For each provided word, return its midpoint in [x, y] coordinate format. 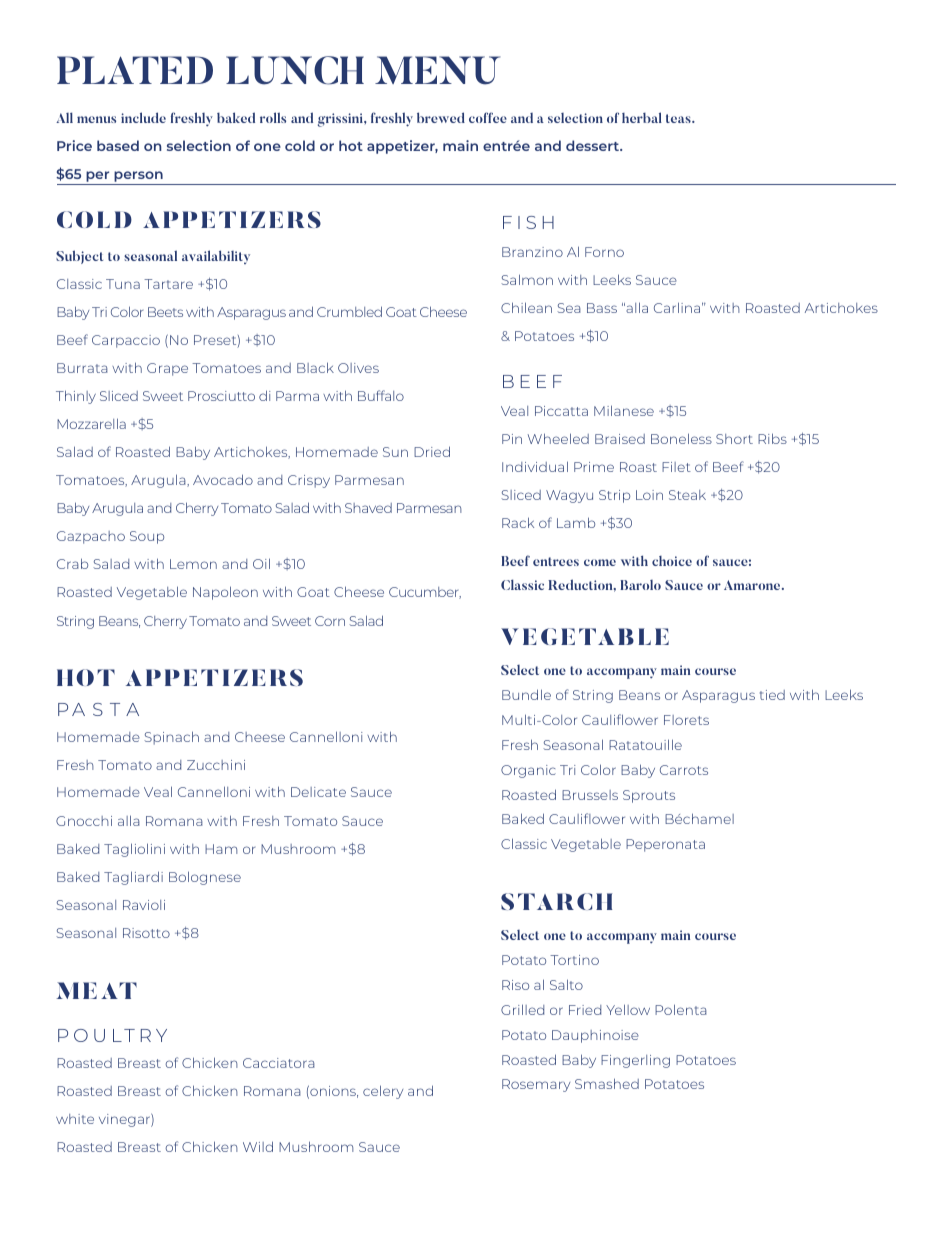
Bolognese [205, 878]
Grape [167, 369]
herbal [642, 117]
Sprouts [649, 796]
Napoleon [225, 593]
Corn [330, 621]
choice [672, 561]
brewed [441, 117]
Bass [602, 308]
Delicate [318, 792]
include [143, 117]
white [75, 1119]
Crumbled [349, 311]
